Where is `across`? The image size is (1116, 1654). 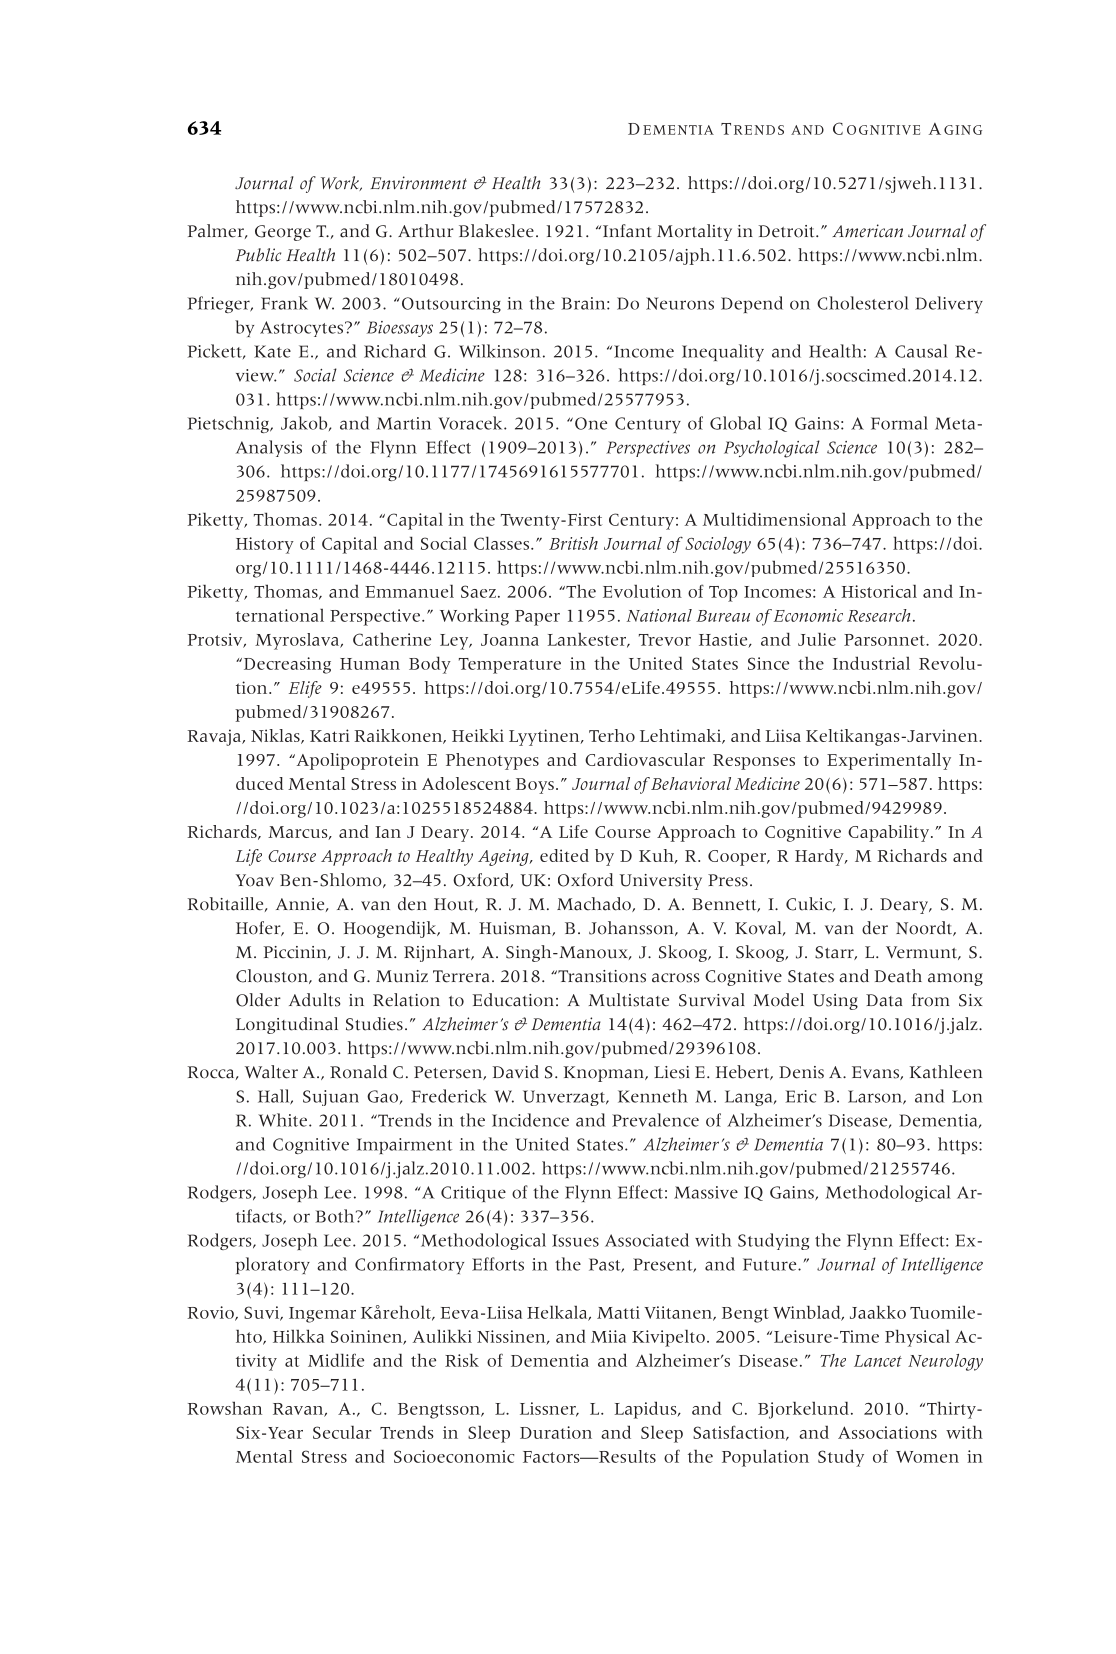
across is located at coordinates (676, 978).
